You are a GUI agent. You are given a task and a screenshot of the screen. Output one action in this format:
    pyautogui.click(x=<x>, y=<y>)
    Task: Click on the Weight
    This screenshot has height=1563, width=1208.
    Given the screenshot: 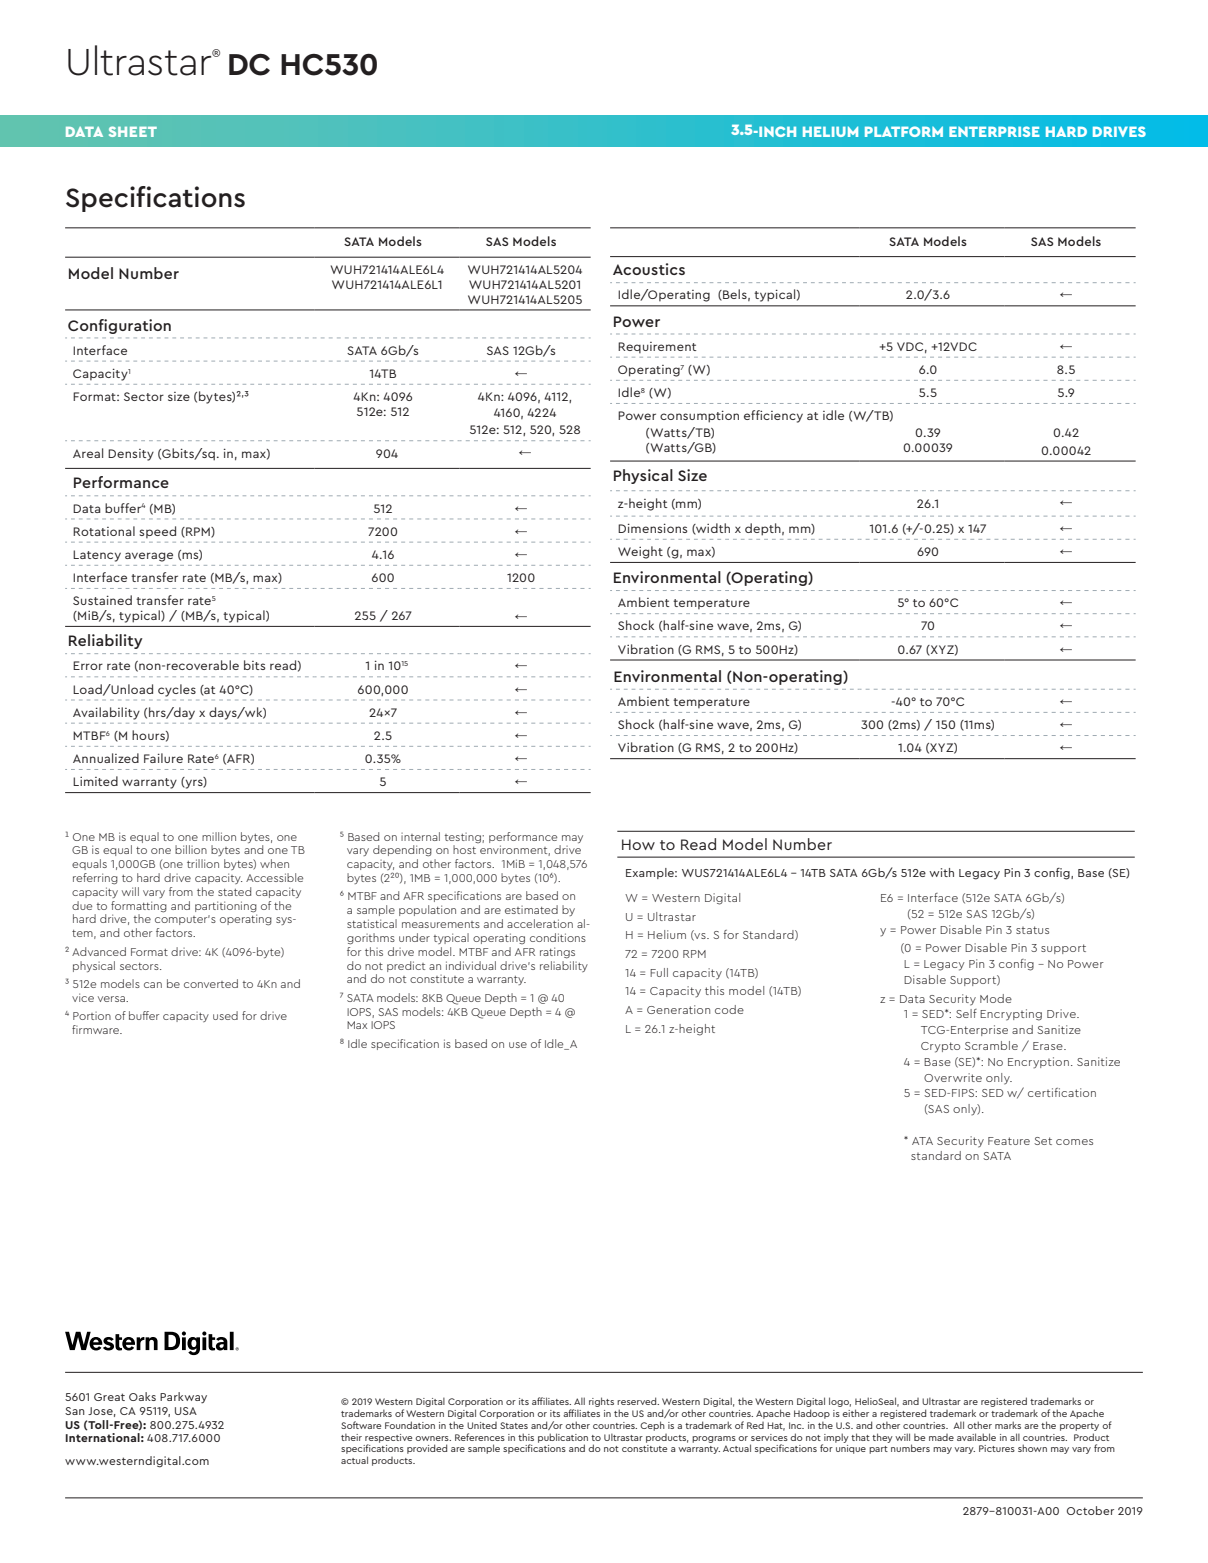 What is the action you would take?
    pyautogui.click(x=640, y=552)
